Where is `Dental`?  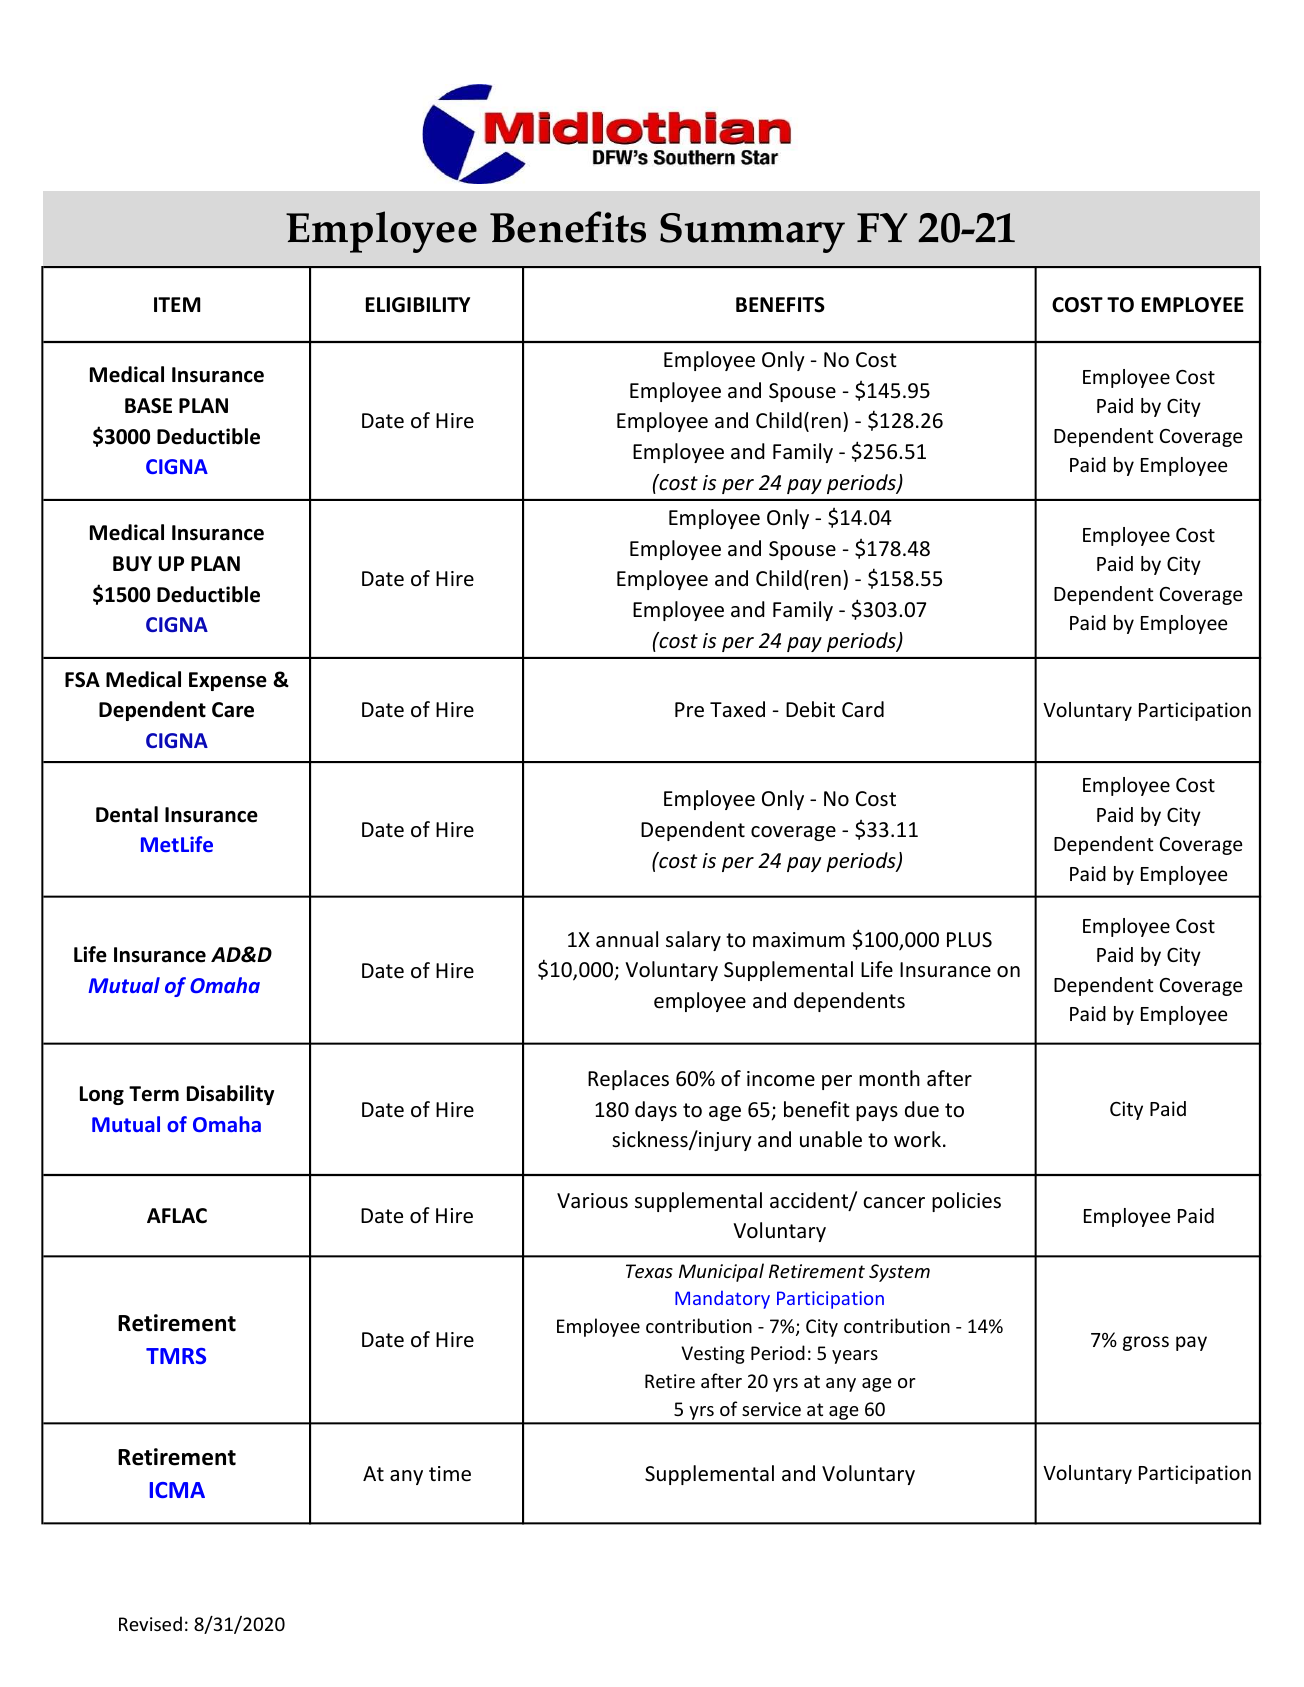 Dental is located at coordinates (127, 814).
